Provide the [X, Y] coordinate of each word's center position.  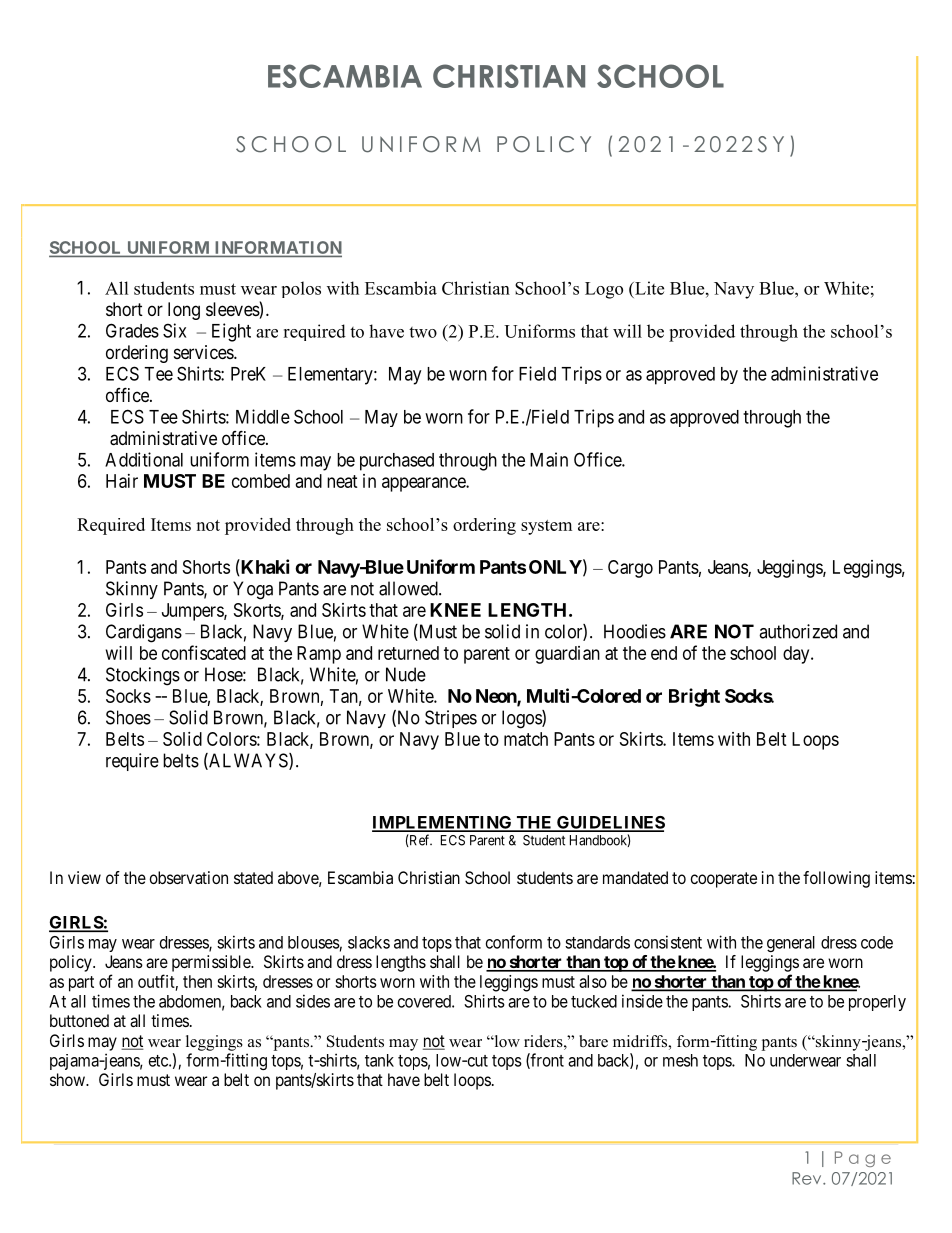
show [68, 1079]
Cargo [630, 569]
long [184, 311]
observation [189, 877]
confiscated [204, 652]
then [197, 981]
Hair [122, 481]
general [791, 944]
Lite [648, 288]
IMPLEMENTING [443, 823]
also [593, 981]
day [797, 655]
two [423, 332]
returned [408, 653]
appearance [424, 484]
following [836, 879]
